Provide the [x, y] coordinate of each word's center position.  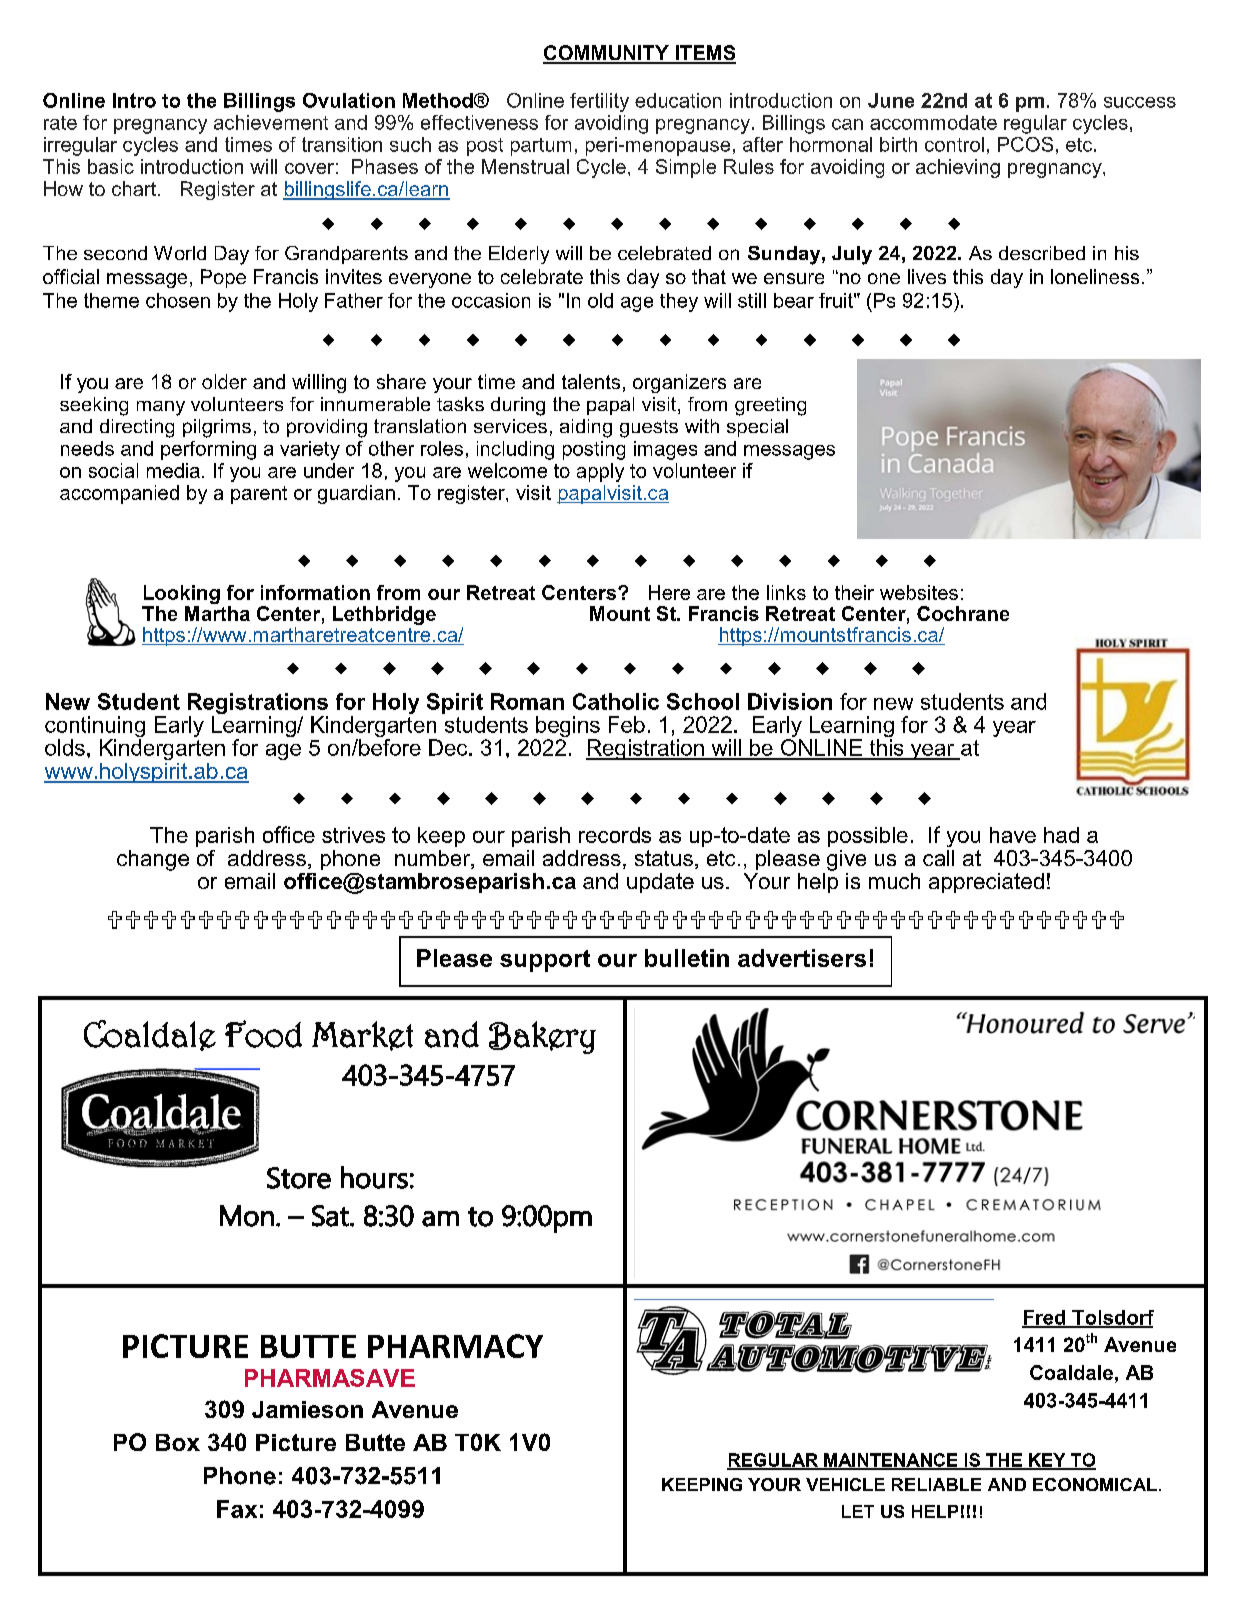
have [1013, 835]
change [153, 860]
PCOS [1025, 144]
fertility [599, 102]
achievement [271, 122]
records [615, 835]
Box [178, 1442]
